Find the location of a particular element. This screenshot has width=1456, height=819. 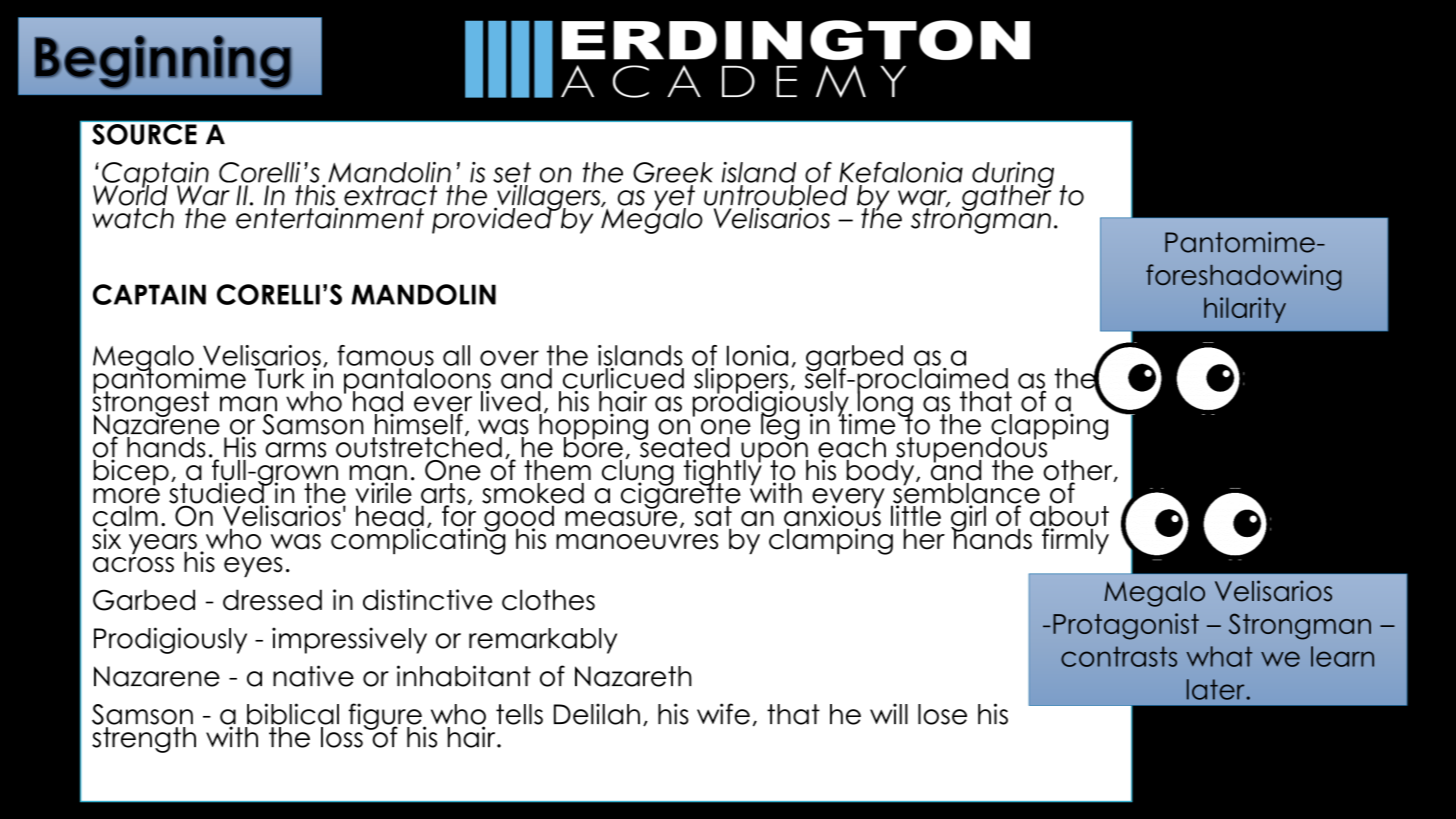

clothes is located at coordinates (548, 600).
